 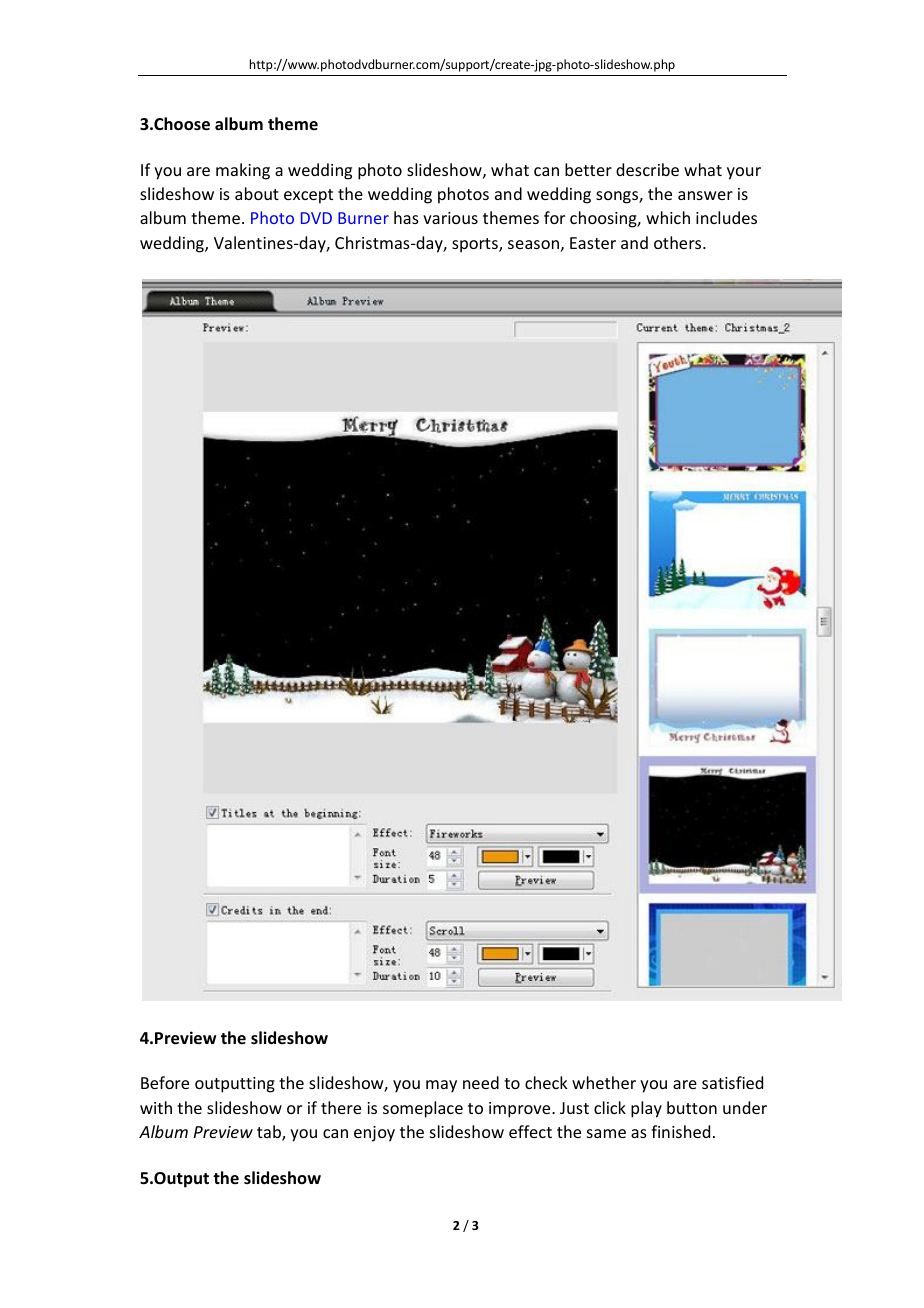 What do you see at coordinates (257, 193) in the document?
I see `about` at bounding box center [257, 193].
